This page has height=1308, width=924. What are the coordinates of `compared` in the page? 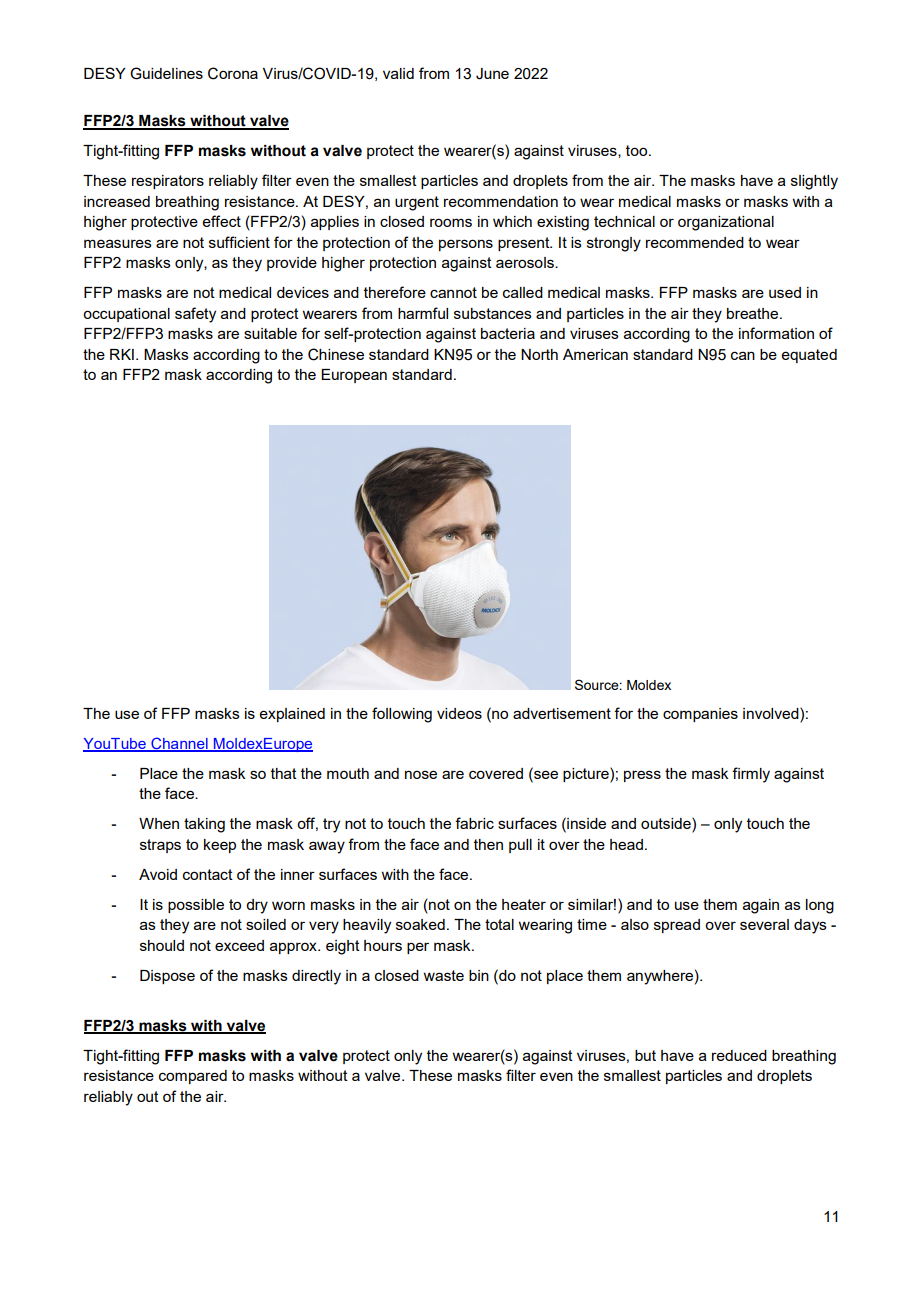 It's located at (193, 1077).
